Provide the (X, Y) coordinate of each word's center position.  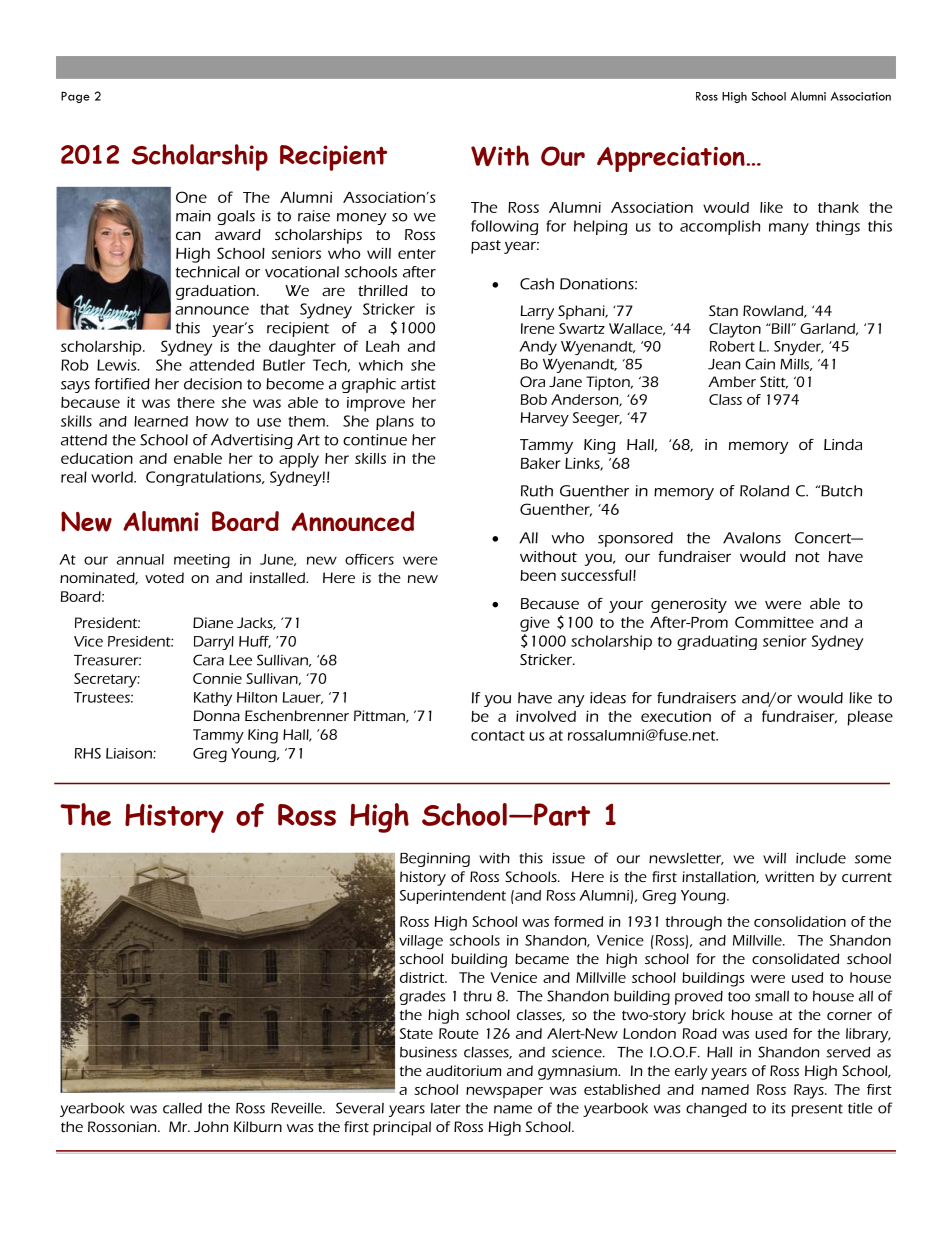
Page (75, 97)
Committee (774, 622)
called (182, 1108)
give (535, 624)
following (504, 227)
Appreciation (672, 159)
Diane (213, 622)
